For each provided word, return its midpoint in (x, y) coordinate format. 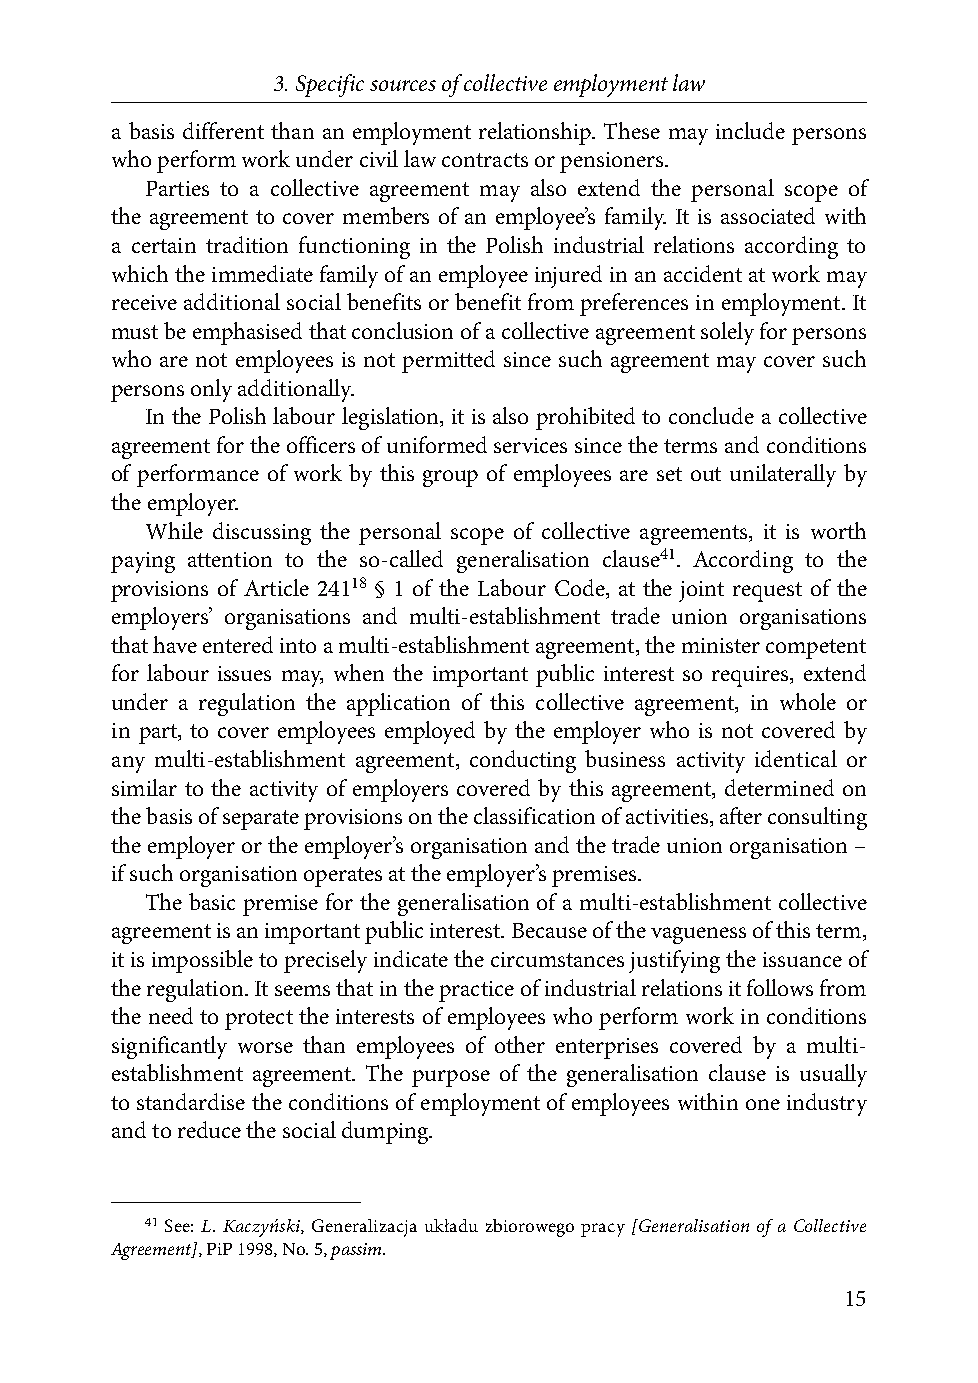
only (211, 390)
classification (534, 815)
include (750, 130)
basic (212, 901)
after (741, 815)
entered (238, 644)
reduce (209, 1129)
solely (727, 333)
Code (581, 587)
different (223, 130)
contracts (485, 160)
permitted (448, 361)
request (767, 592)
